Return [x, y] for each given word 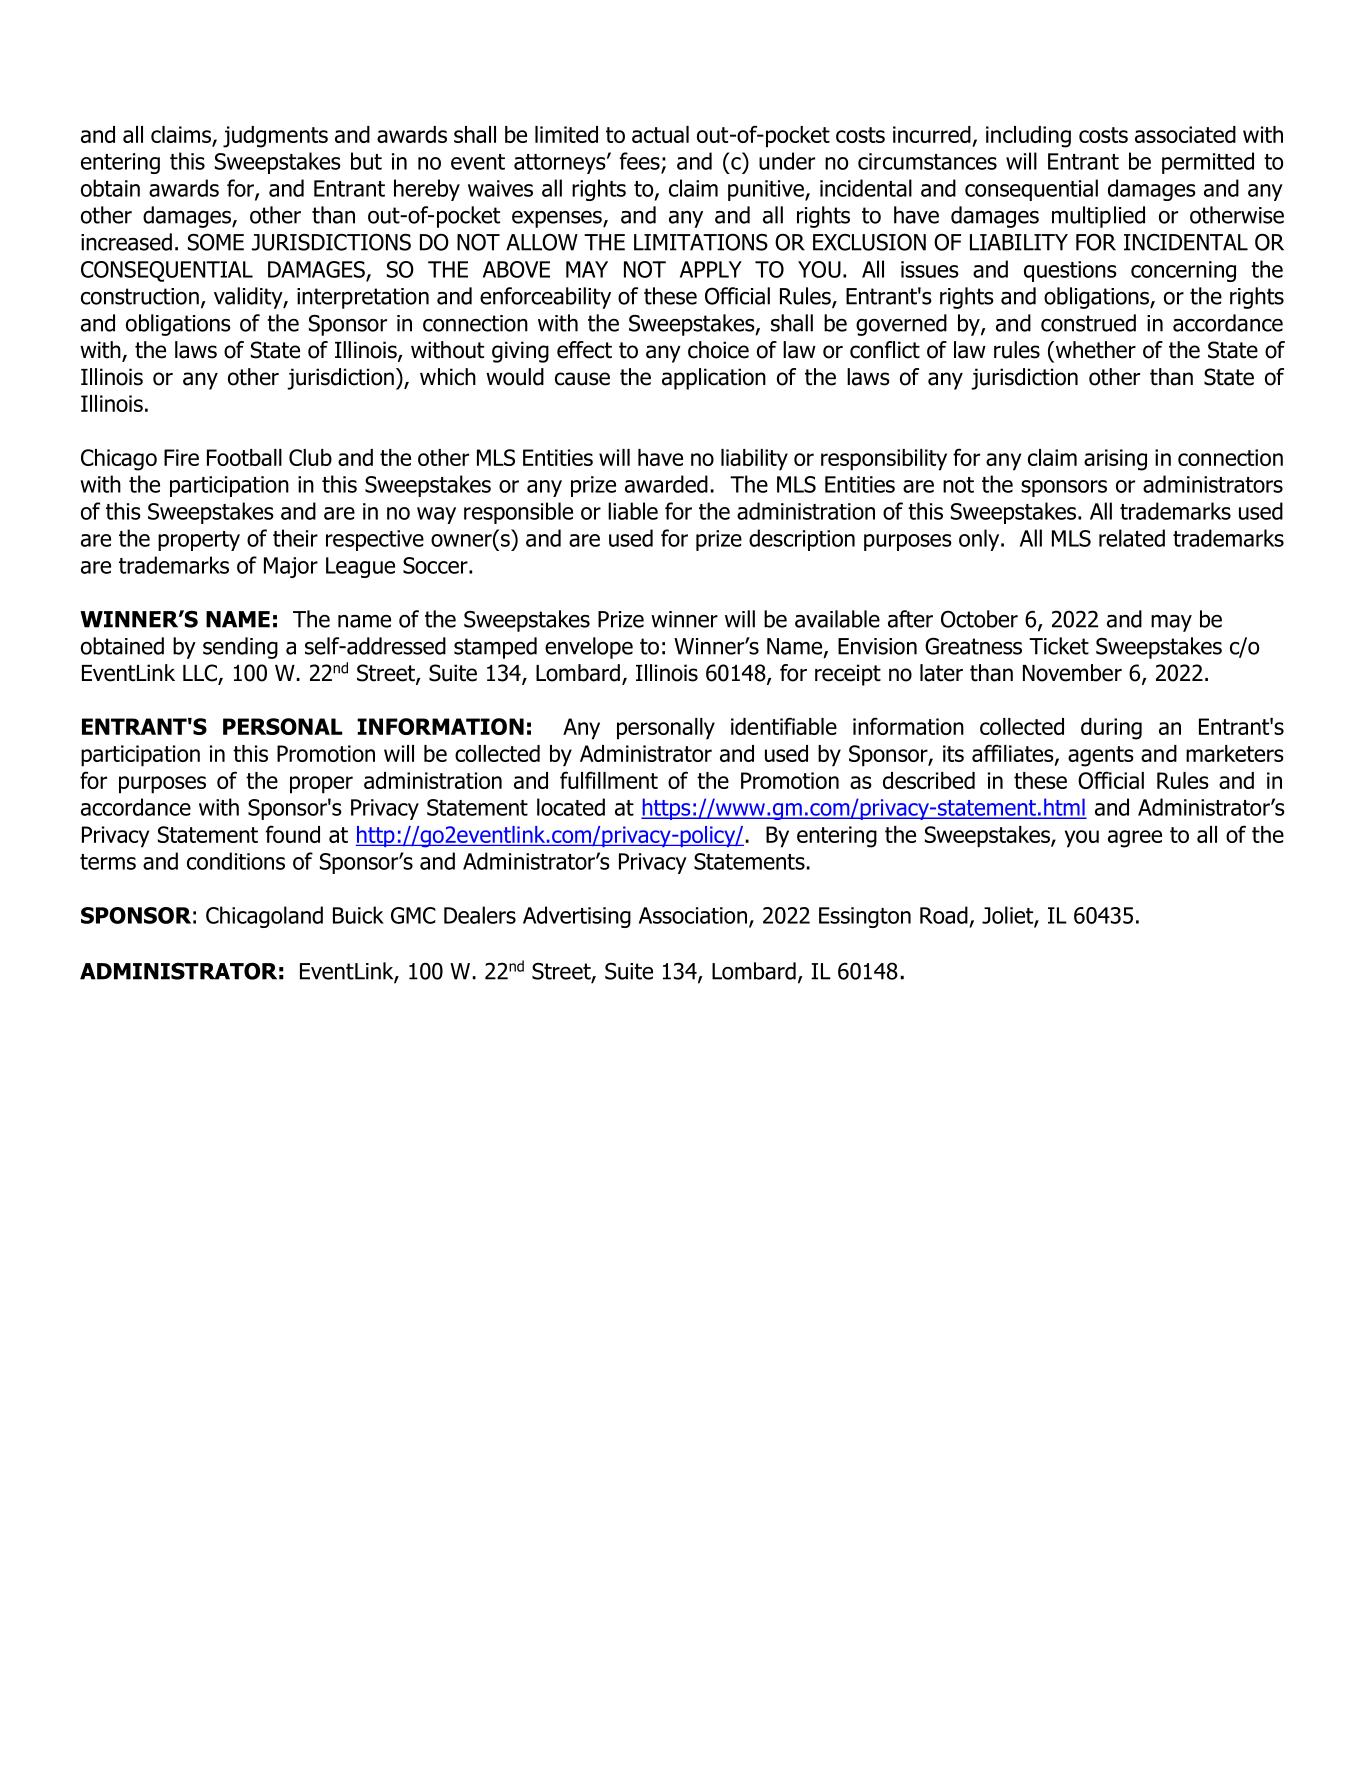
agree [1135, 839]
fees [640, 161]
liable [633, 511]
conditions [236, 861]
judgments [275, 137]
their [295, 538]
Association [693, 915]
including [1028, 137]
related [1132, 538]
